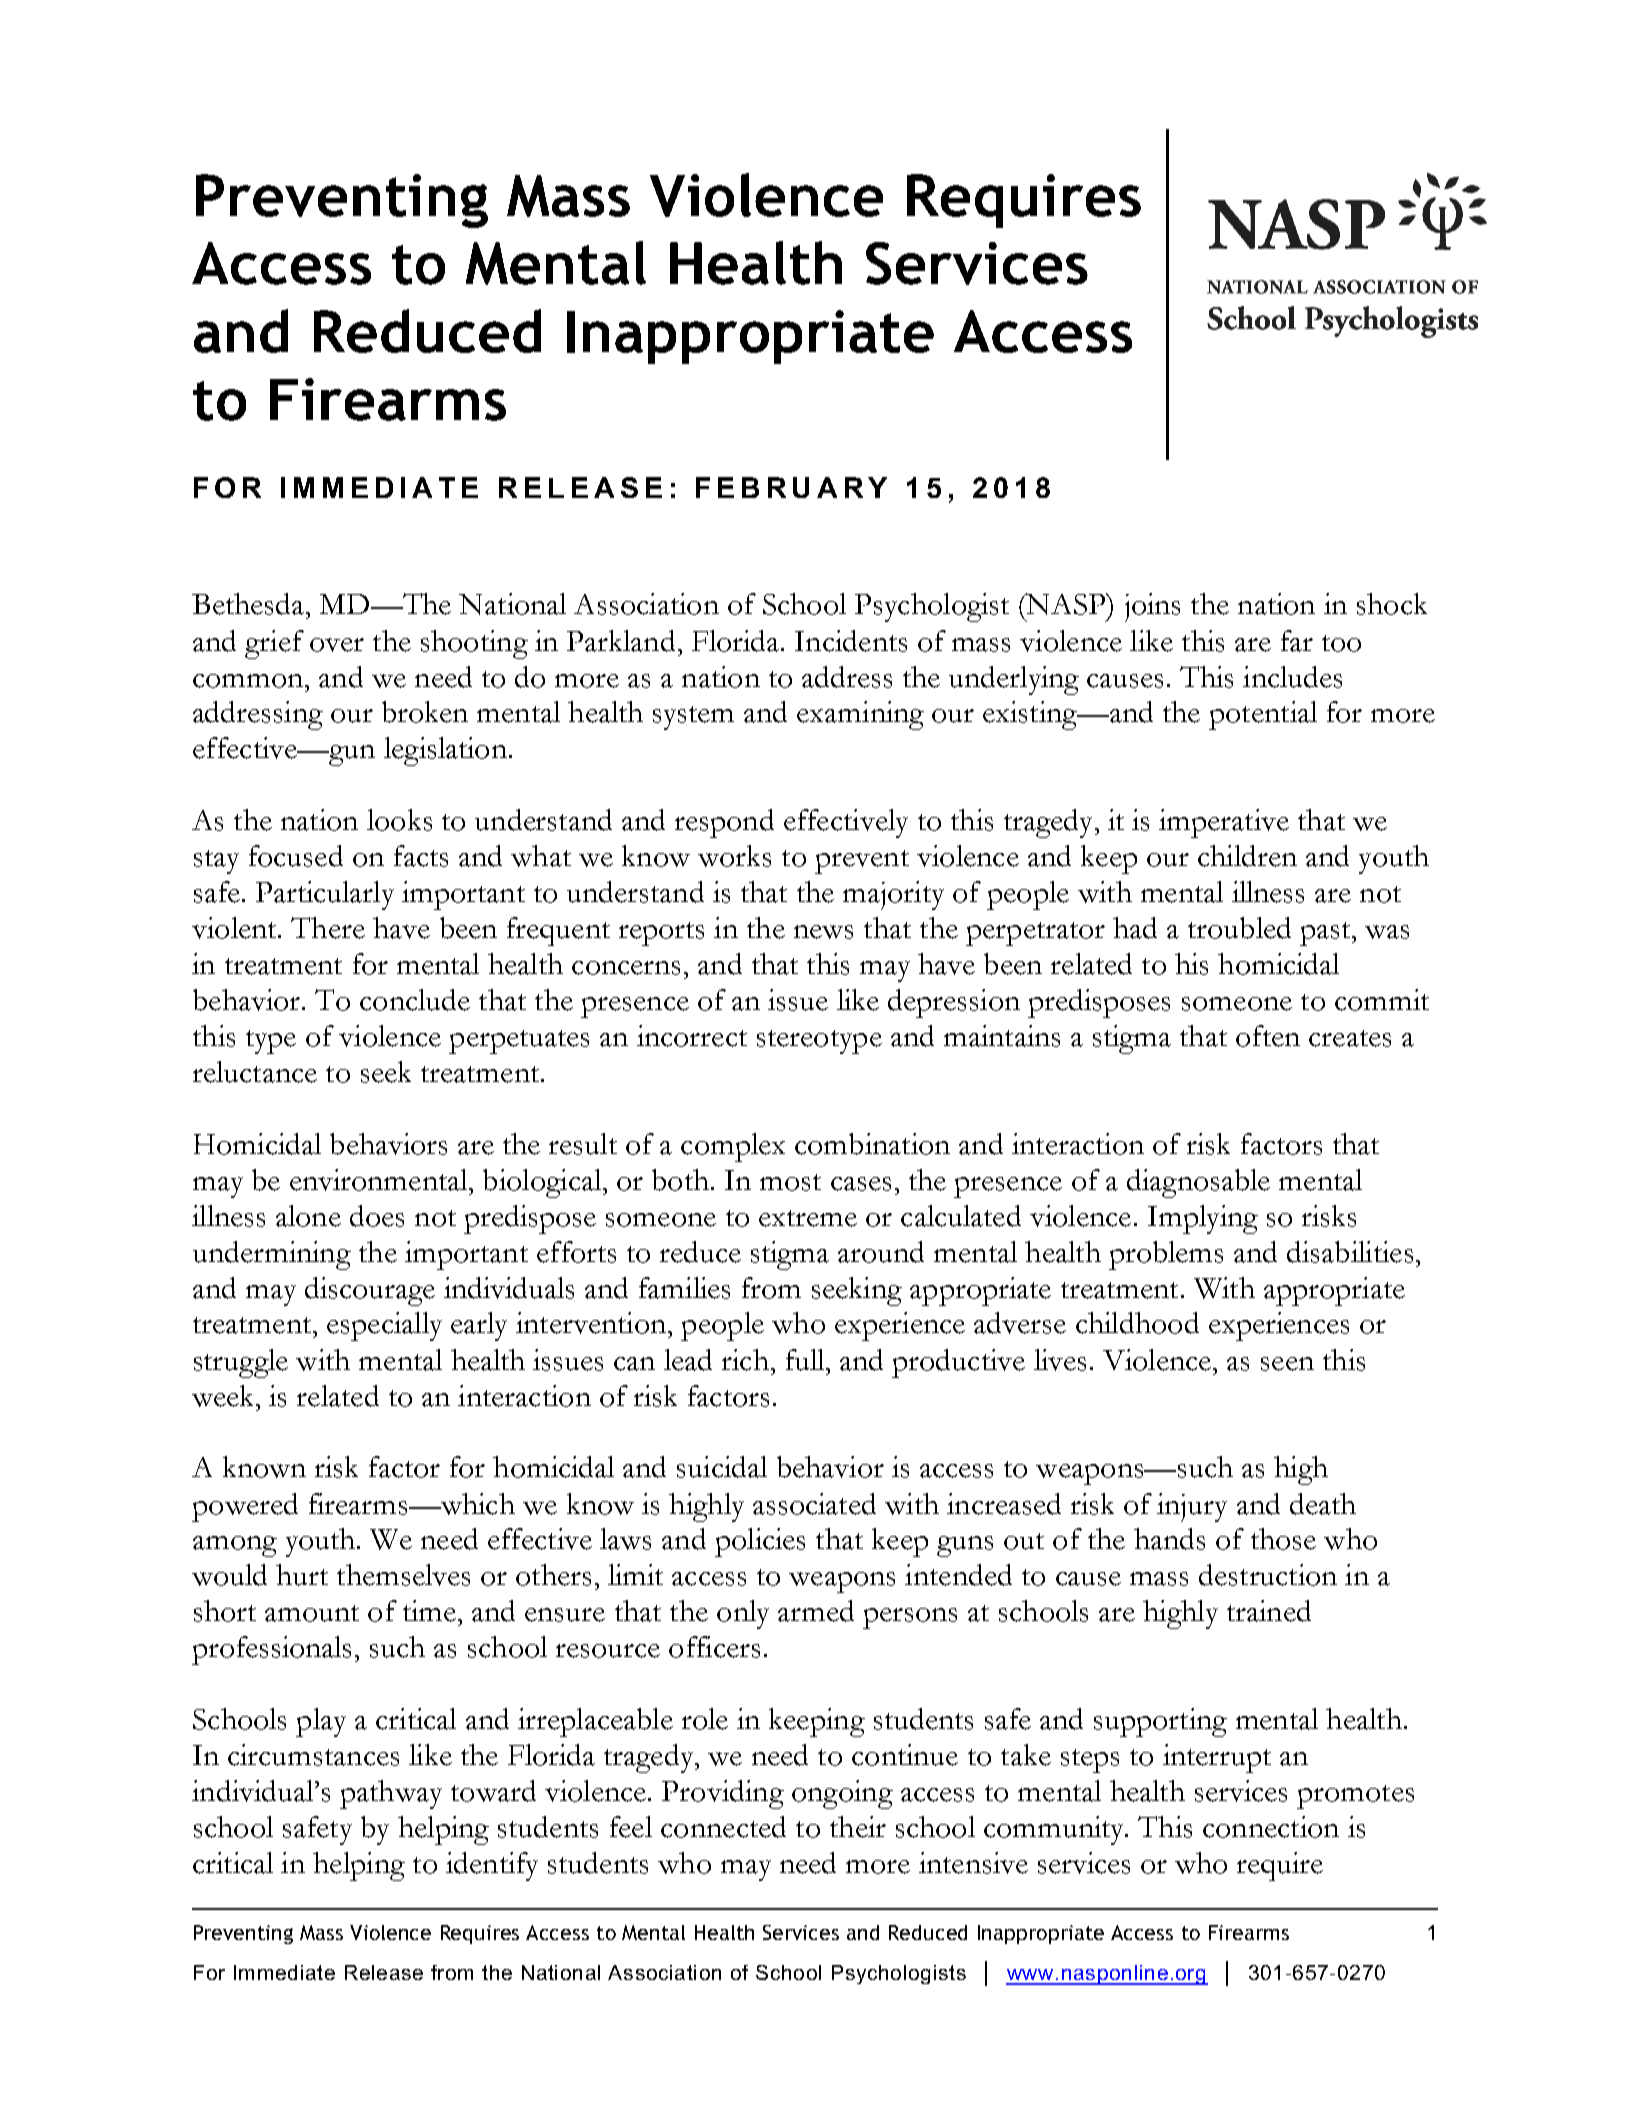  What do you see at coordinates (1152, 607) in the image?
I see `joins` at bounding box center [1152, 607].
